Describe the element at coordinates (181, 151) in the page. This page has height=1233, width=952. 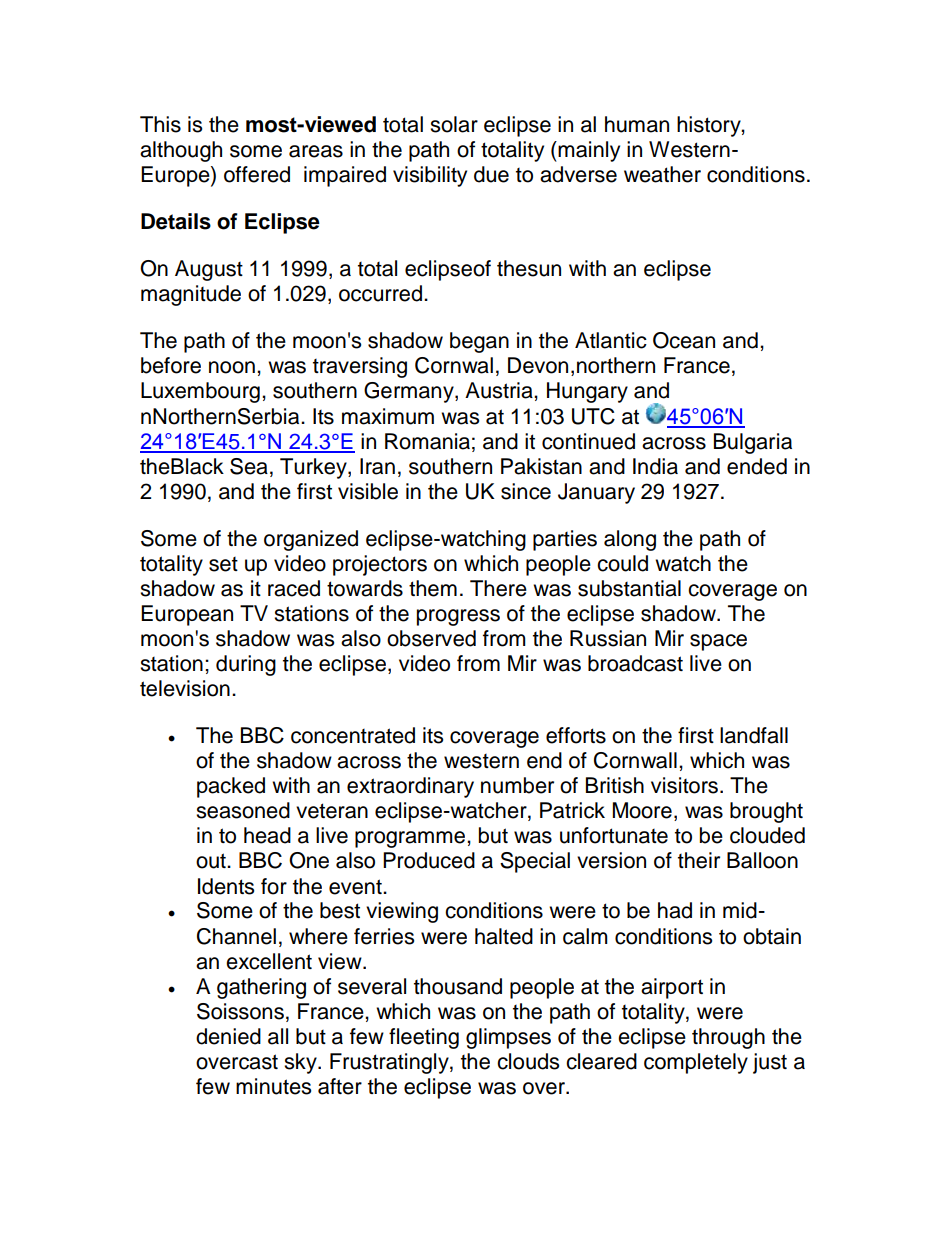
I see `although` at that location.
